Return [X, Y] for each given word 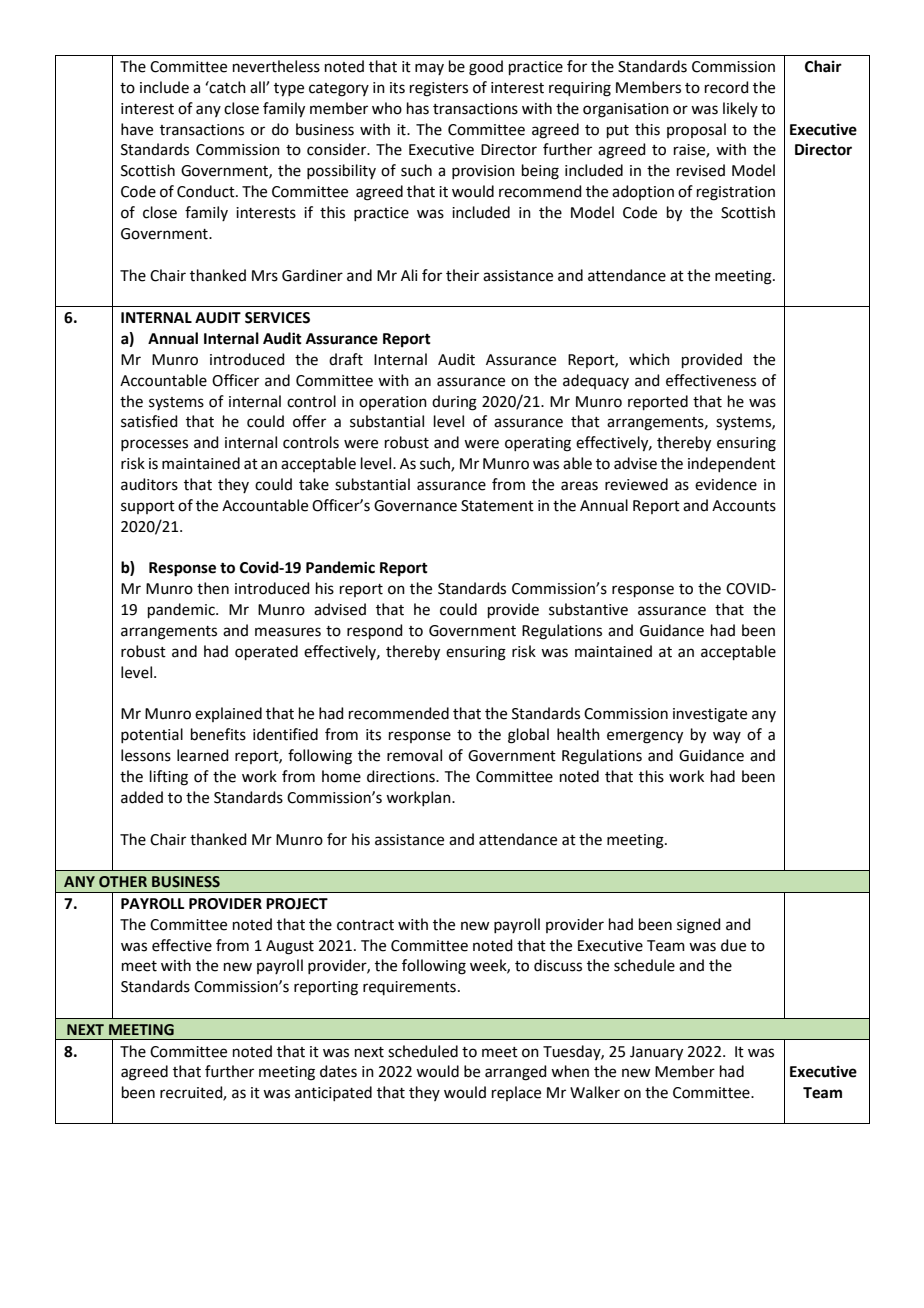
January [656, 1053]
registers [439, 89]
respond [375, 631]
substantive [588, 609]
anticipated [333, 1093]
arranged [516, 1073]
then [213, 588]
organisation [626, 110]
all [258, 87]
